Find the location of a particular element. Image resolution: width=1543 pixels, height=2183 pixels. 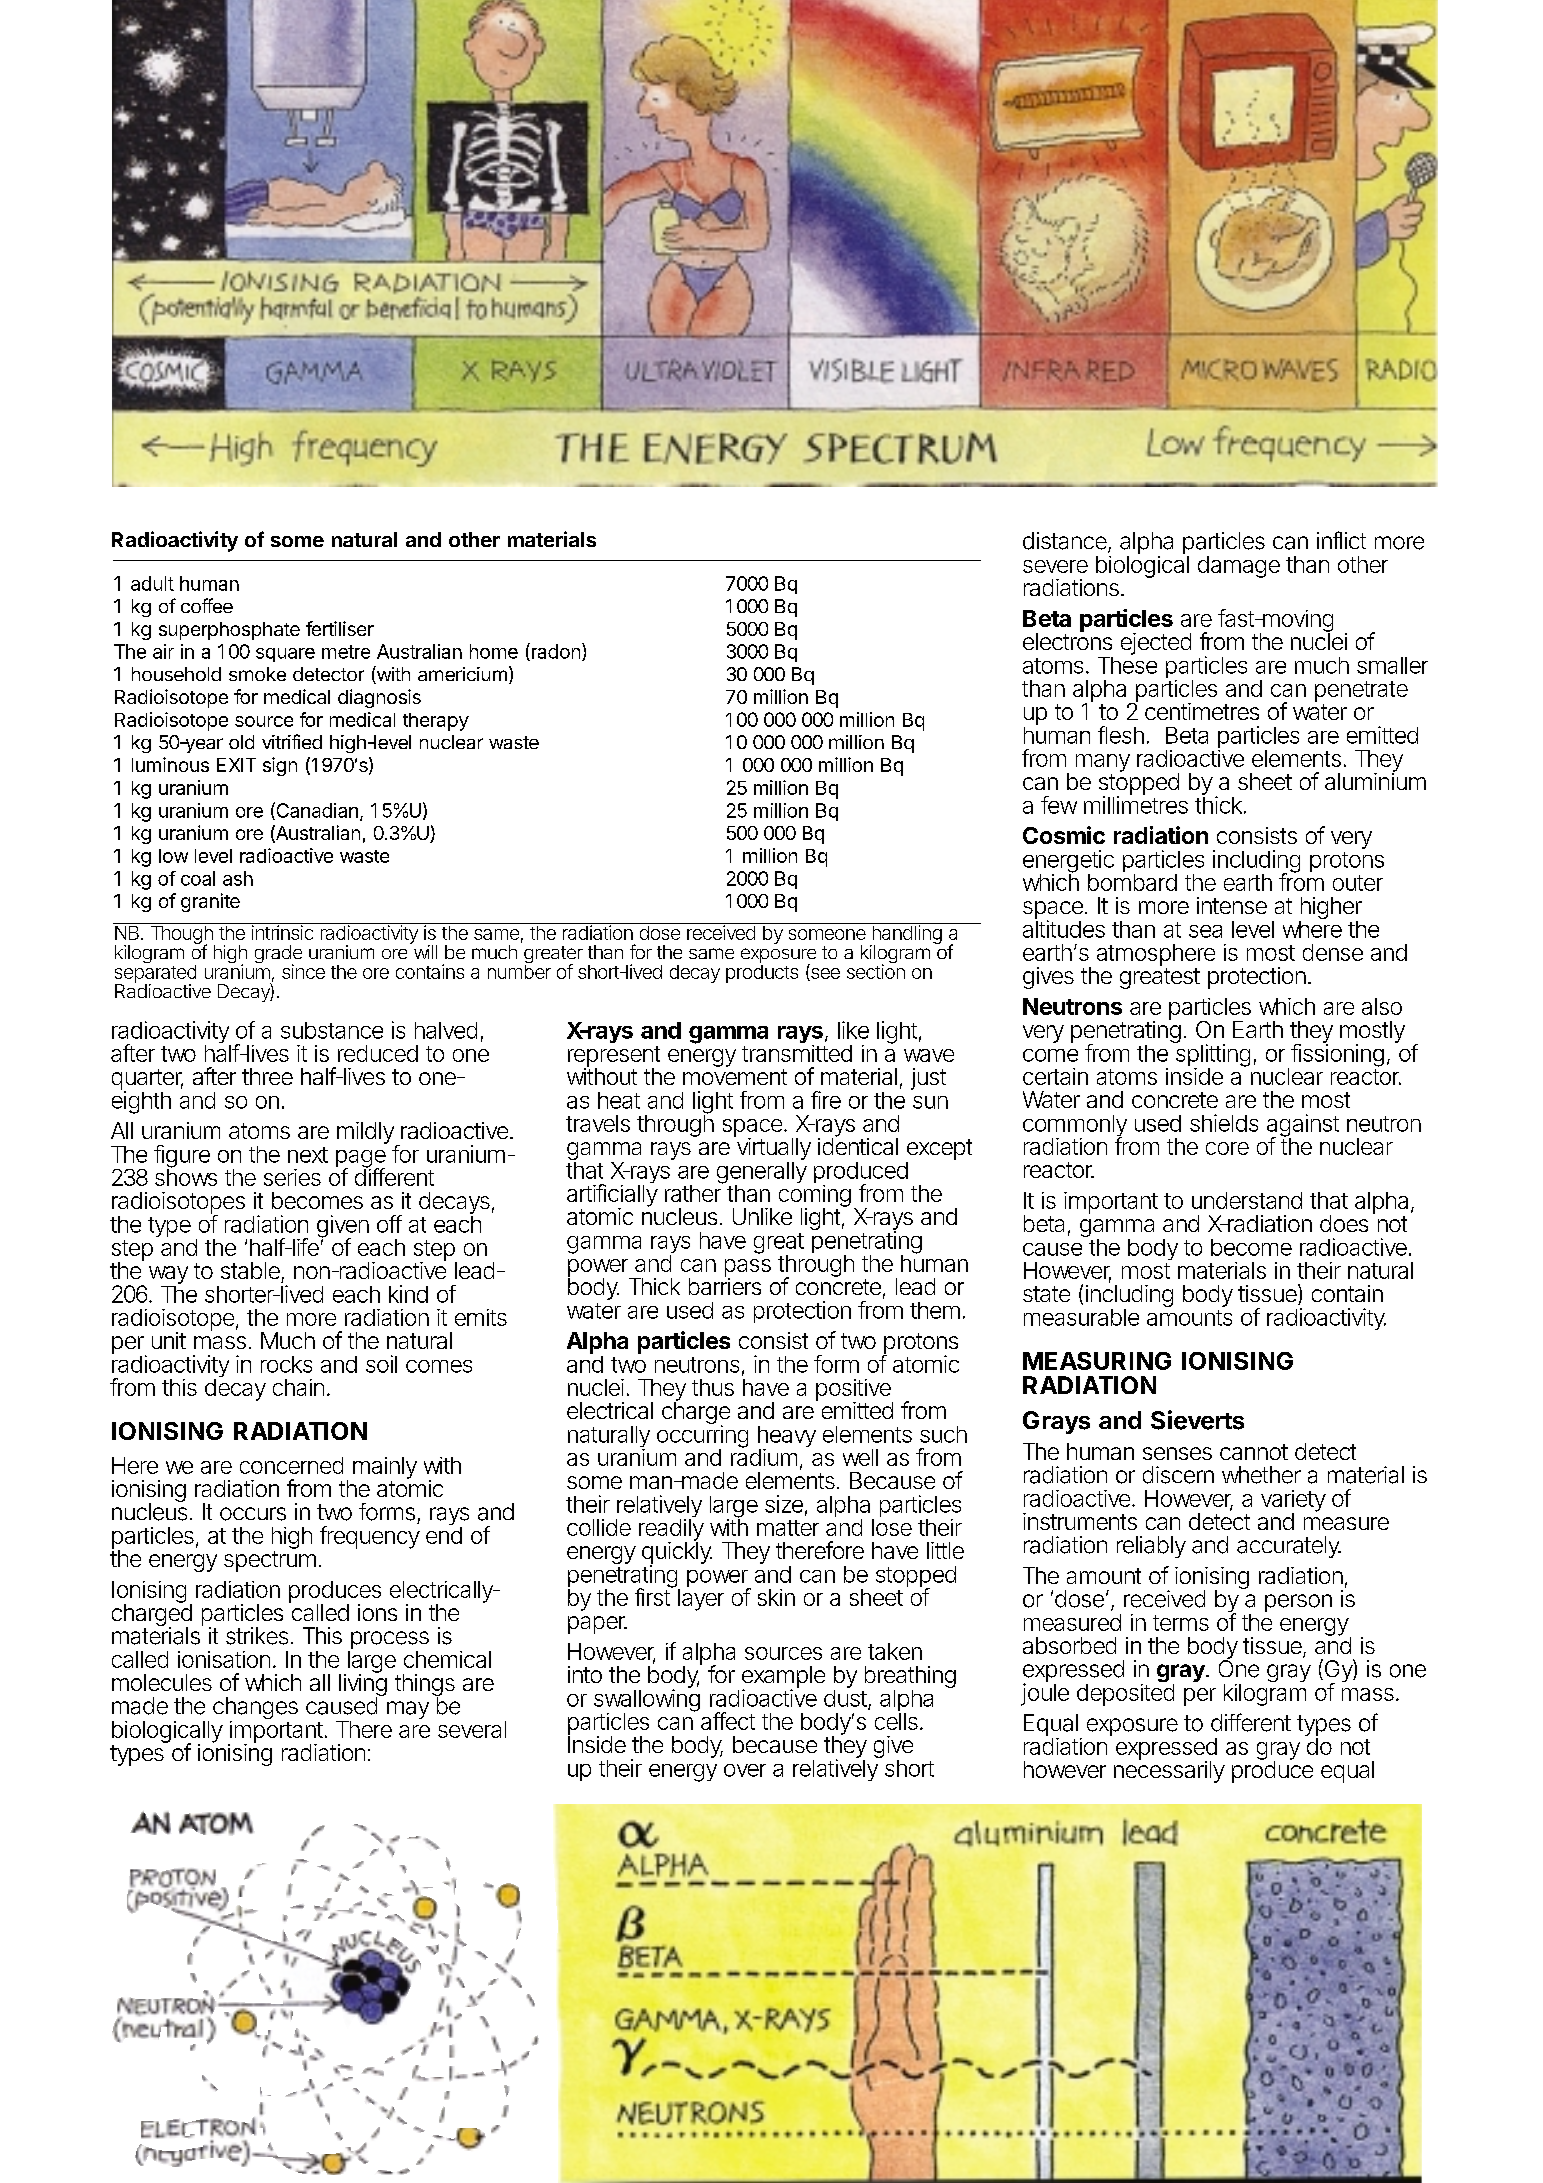

inflict is located at coordinates (1341, 540).
